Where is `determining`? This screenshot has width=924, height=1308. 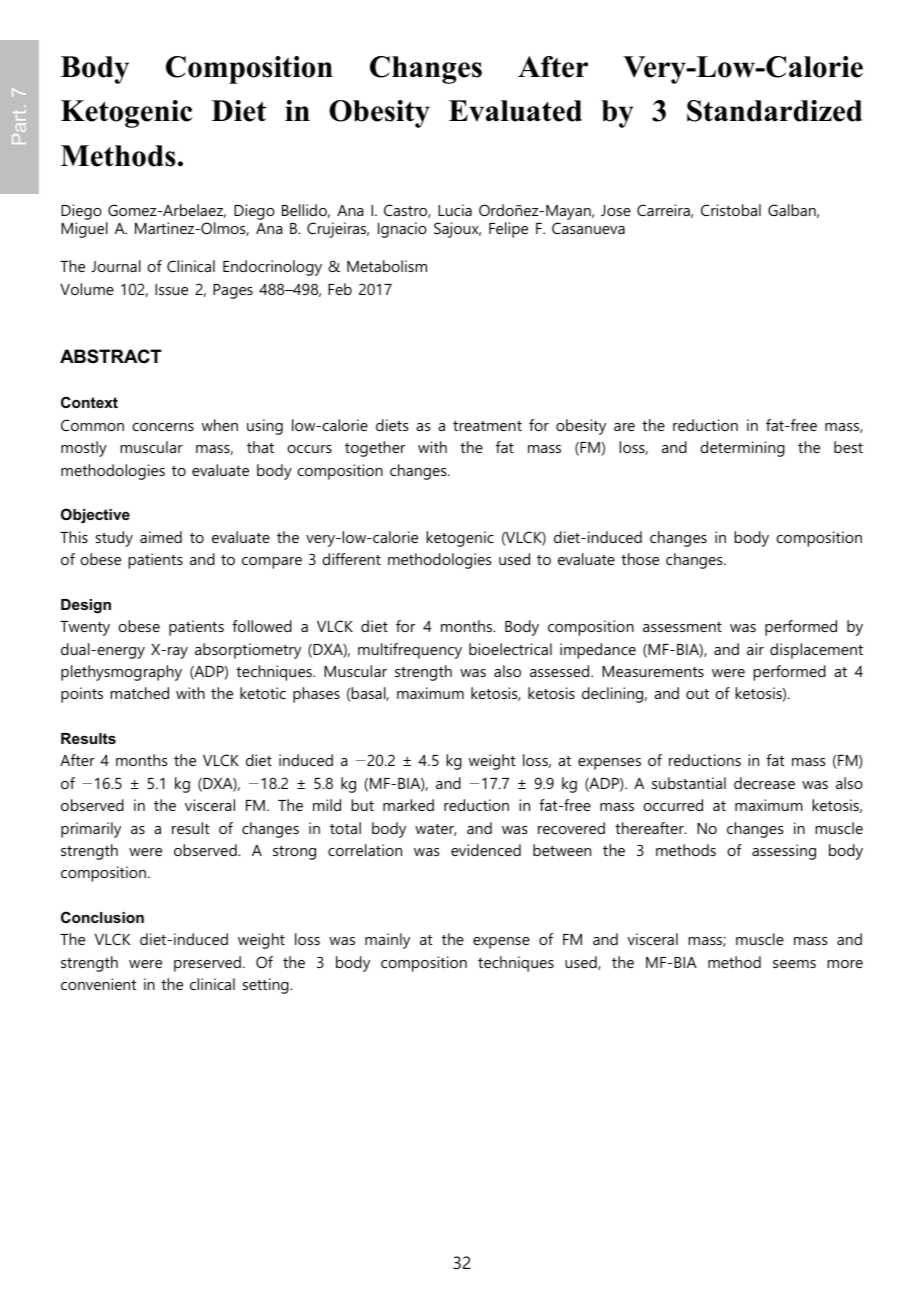
determining is located at coordinates (742, 449).
